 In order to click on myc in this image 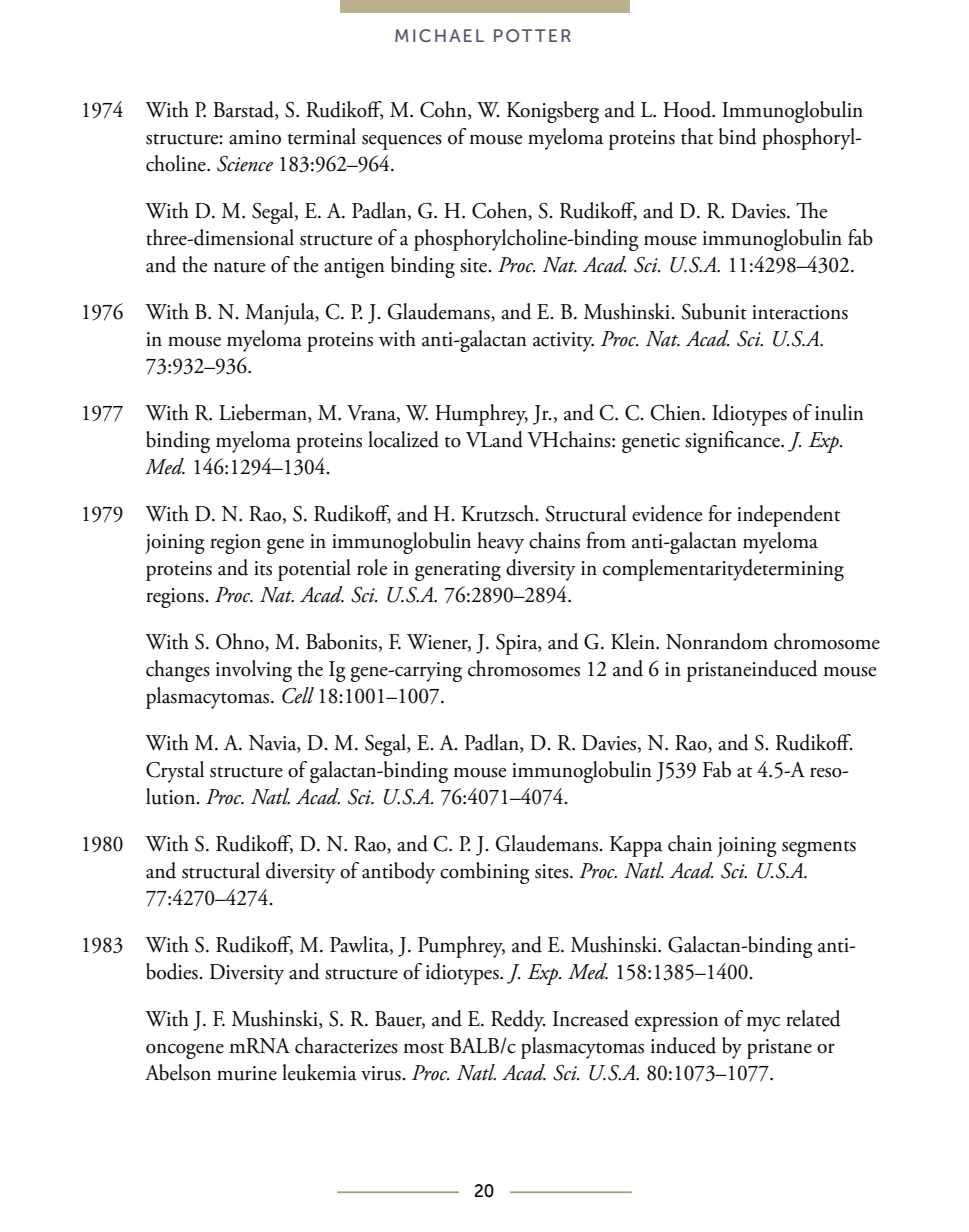, I will do `click(763, 1024)`.
